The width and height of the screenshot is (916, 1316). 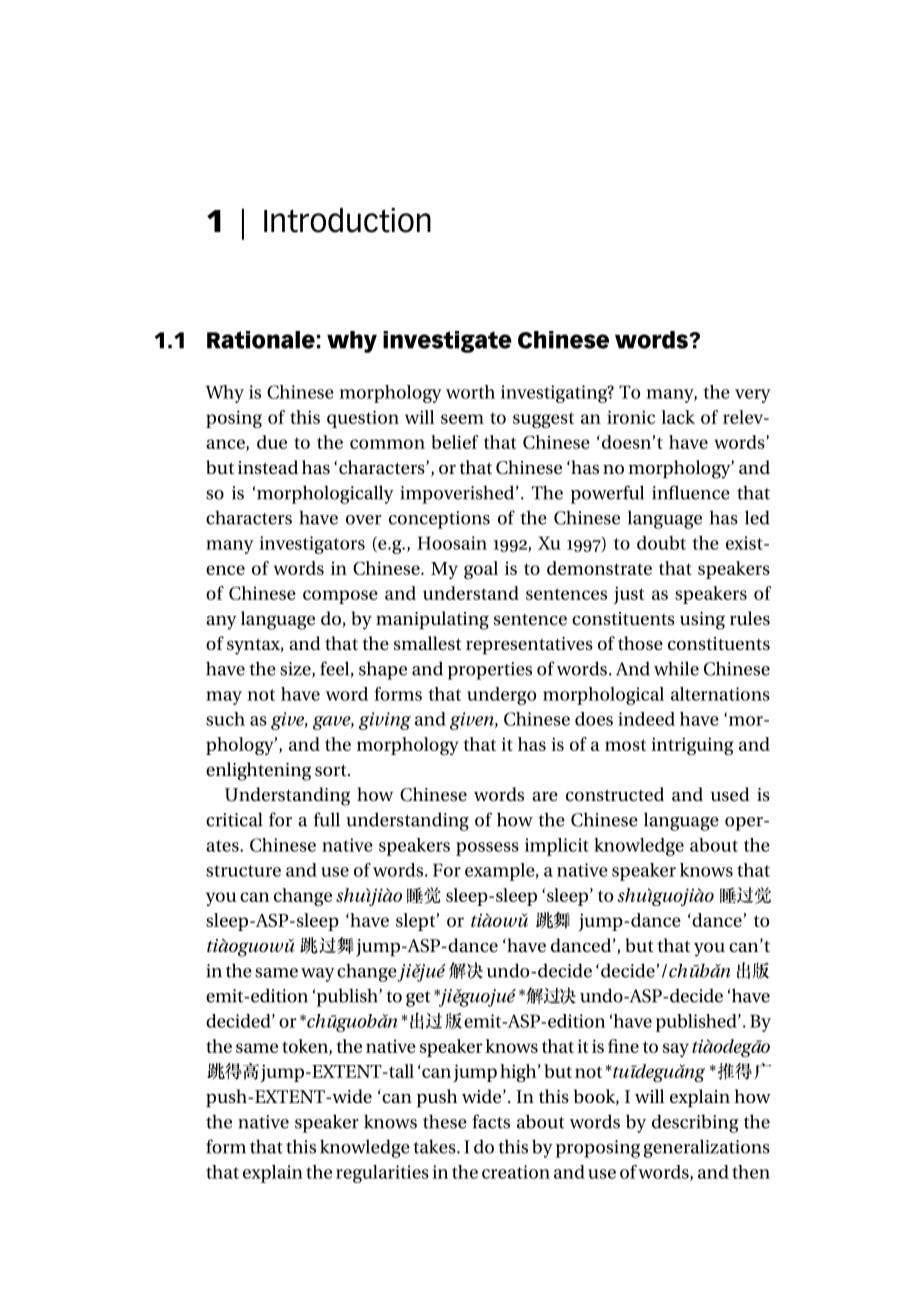 What do you see at coordinates (676, 1050) in the screenshot?
I see `say` at bounding box center [676, 1050].
